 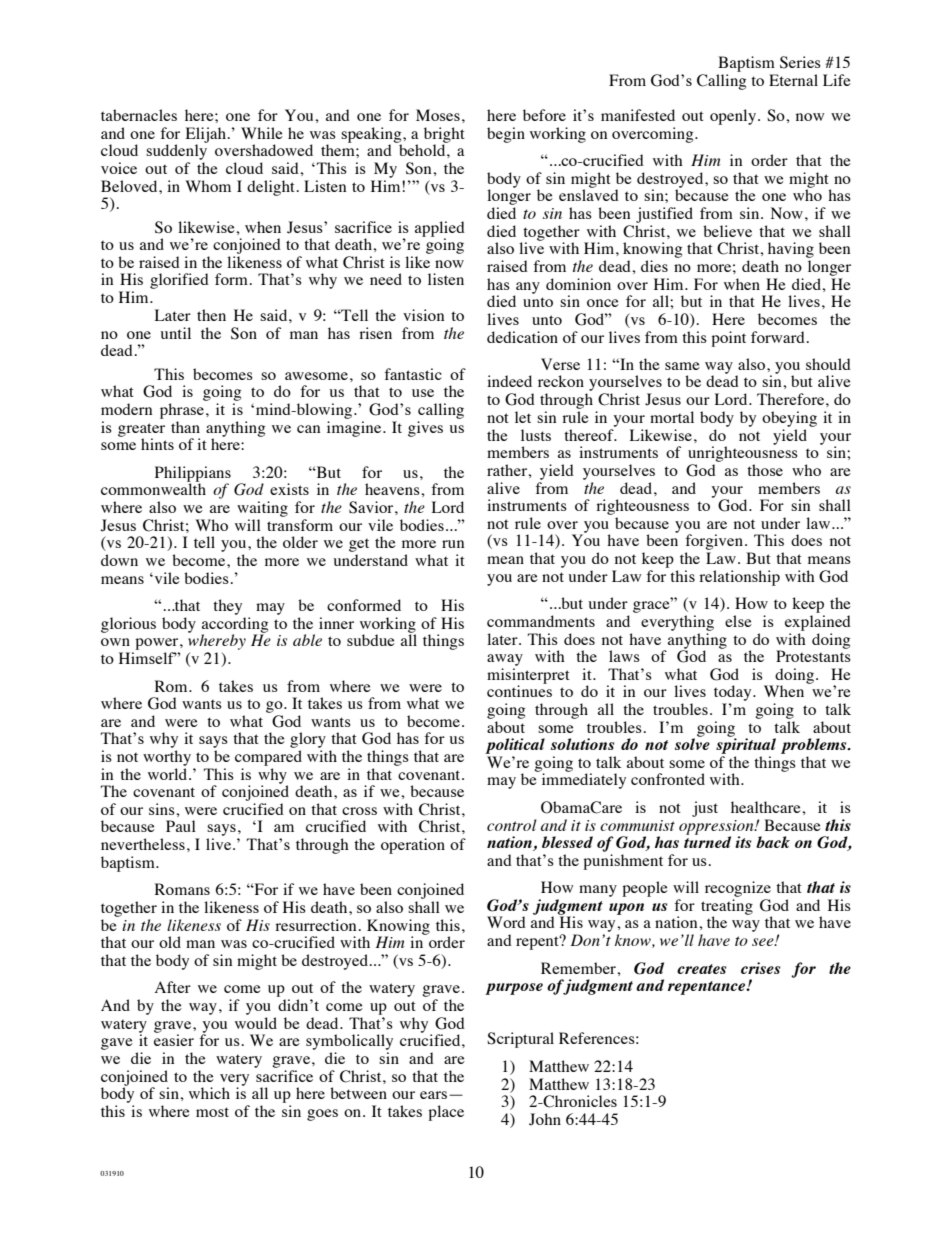 What do you see at coordinates (206, 136) in the document?
I see `Elijah` at bounding box center [206, 136].
